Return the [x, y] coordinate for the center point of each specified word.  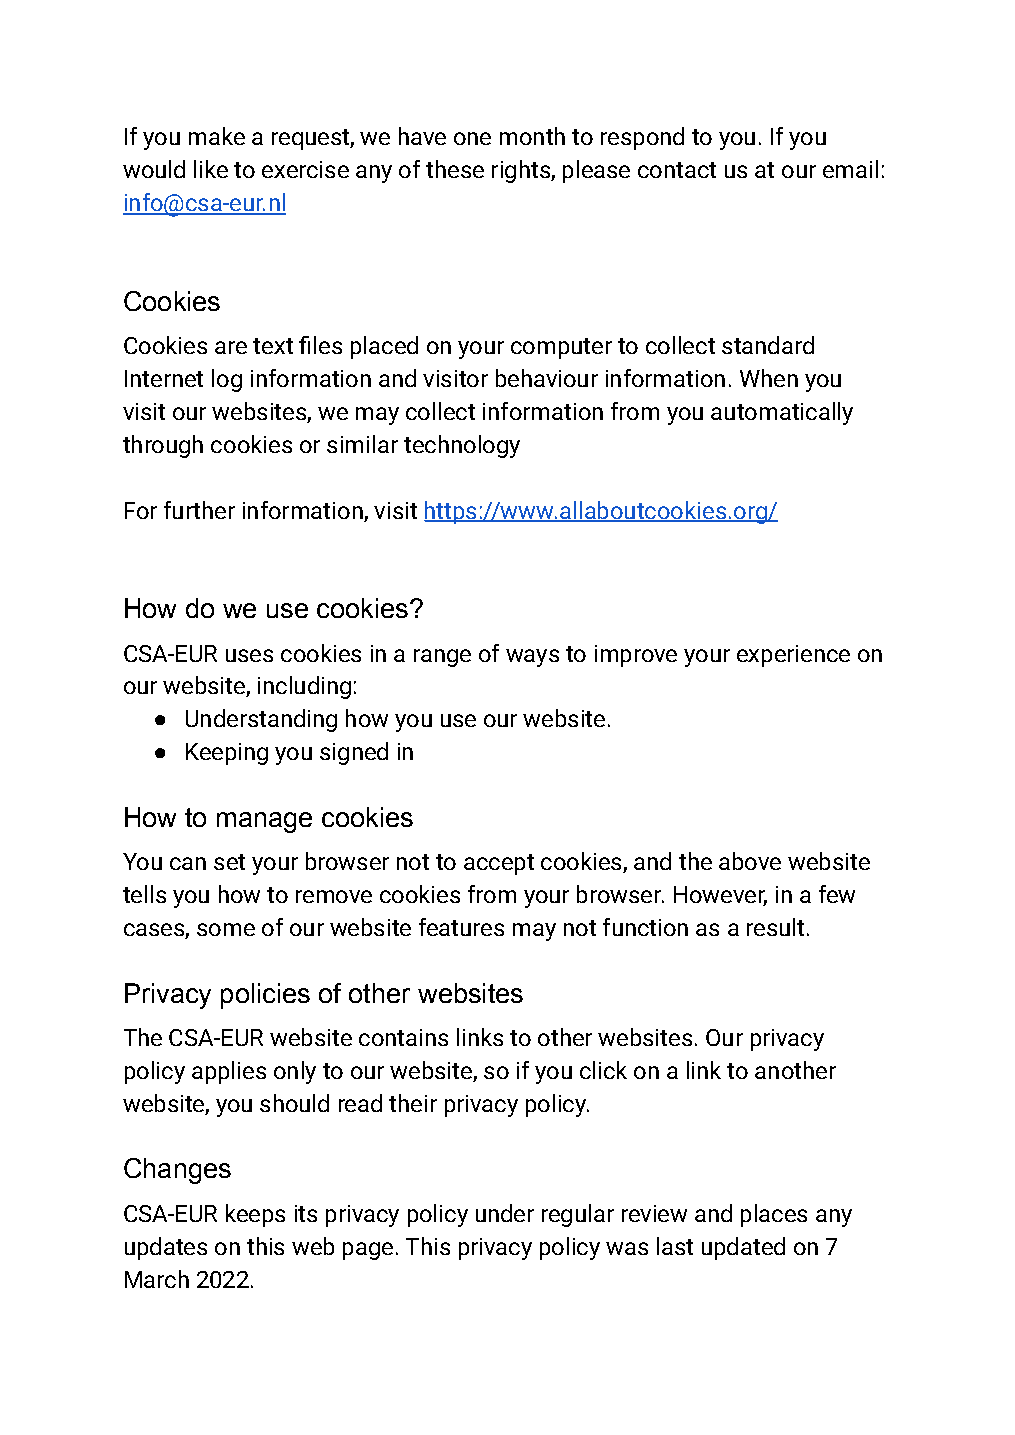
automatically [782, 413]
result [775, 927]
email [850, 169]
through [163, 446]
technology [462, 446]
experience [793, 656]
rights [522, 171]
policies [265, 996]
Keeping [227, 754]
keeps [255, 1215]
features [461, 927]
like [211, 169]
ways [532, 658]
